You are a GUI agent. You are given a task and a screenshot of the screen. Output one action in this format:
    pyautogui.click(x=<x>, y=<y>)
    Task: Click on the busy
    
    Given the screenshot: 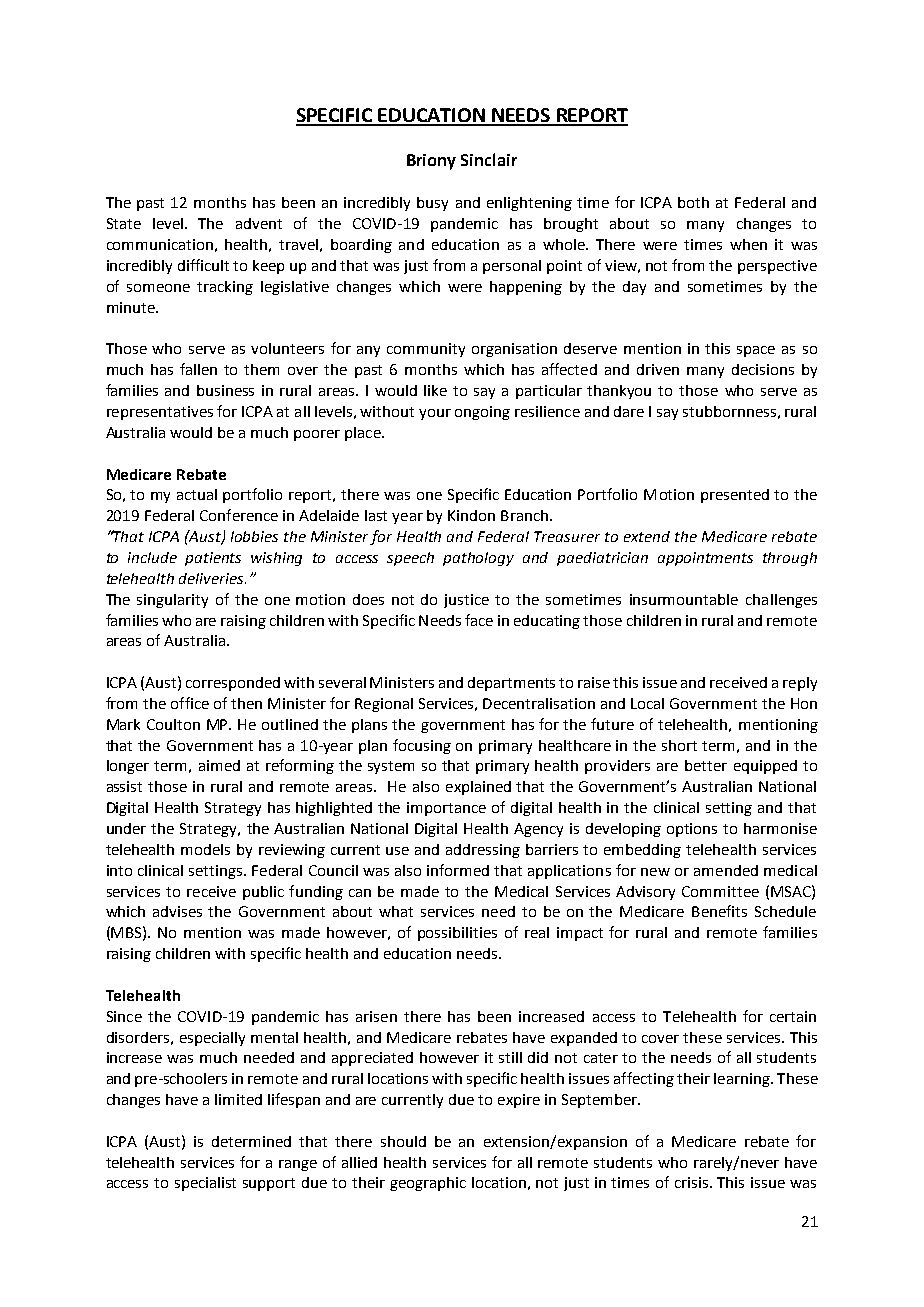 What is the action you would take?
    pyautogui.click(x=432, y=204)
